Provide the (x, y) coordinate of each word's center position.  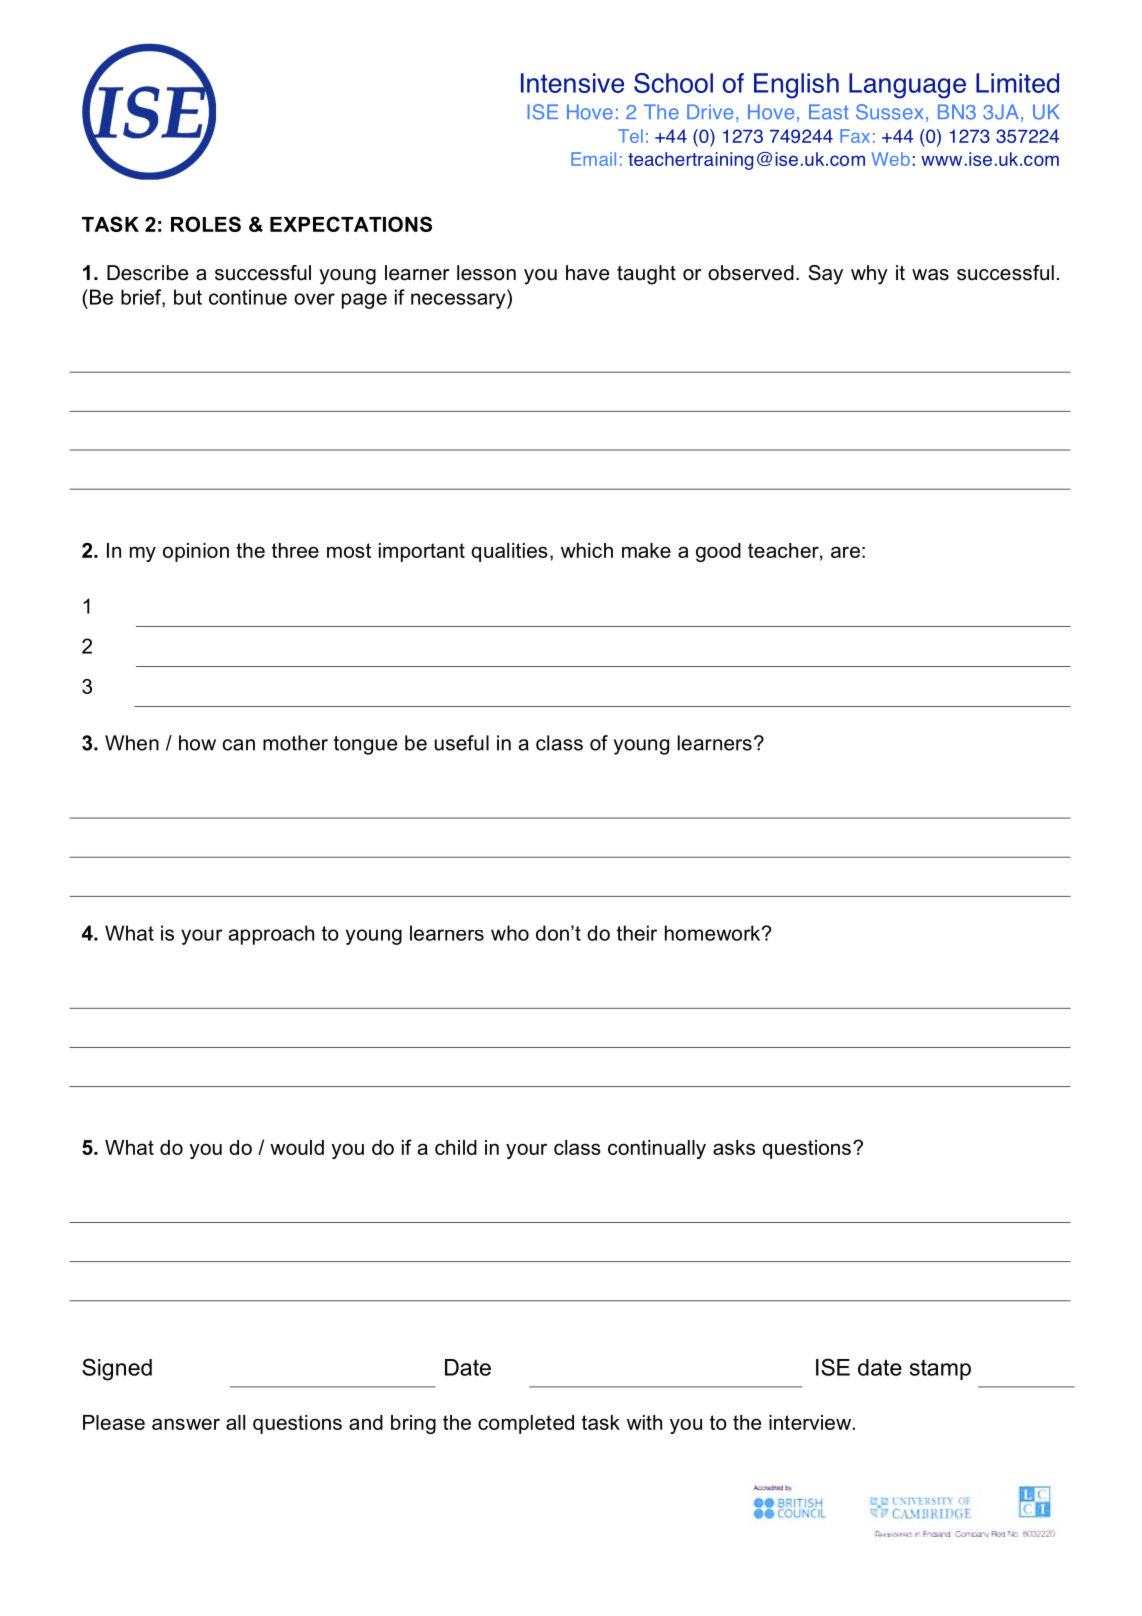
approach (271, 935)
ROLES (206, 224)
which (587, 550)
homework (714, 933)
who (510, 933)
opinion (196, 552)
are (845, 552)
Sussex (889, 112)
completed (526, 1424)
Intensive (572, 83)
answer (186, 1424)
